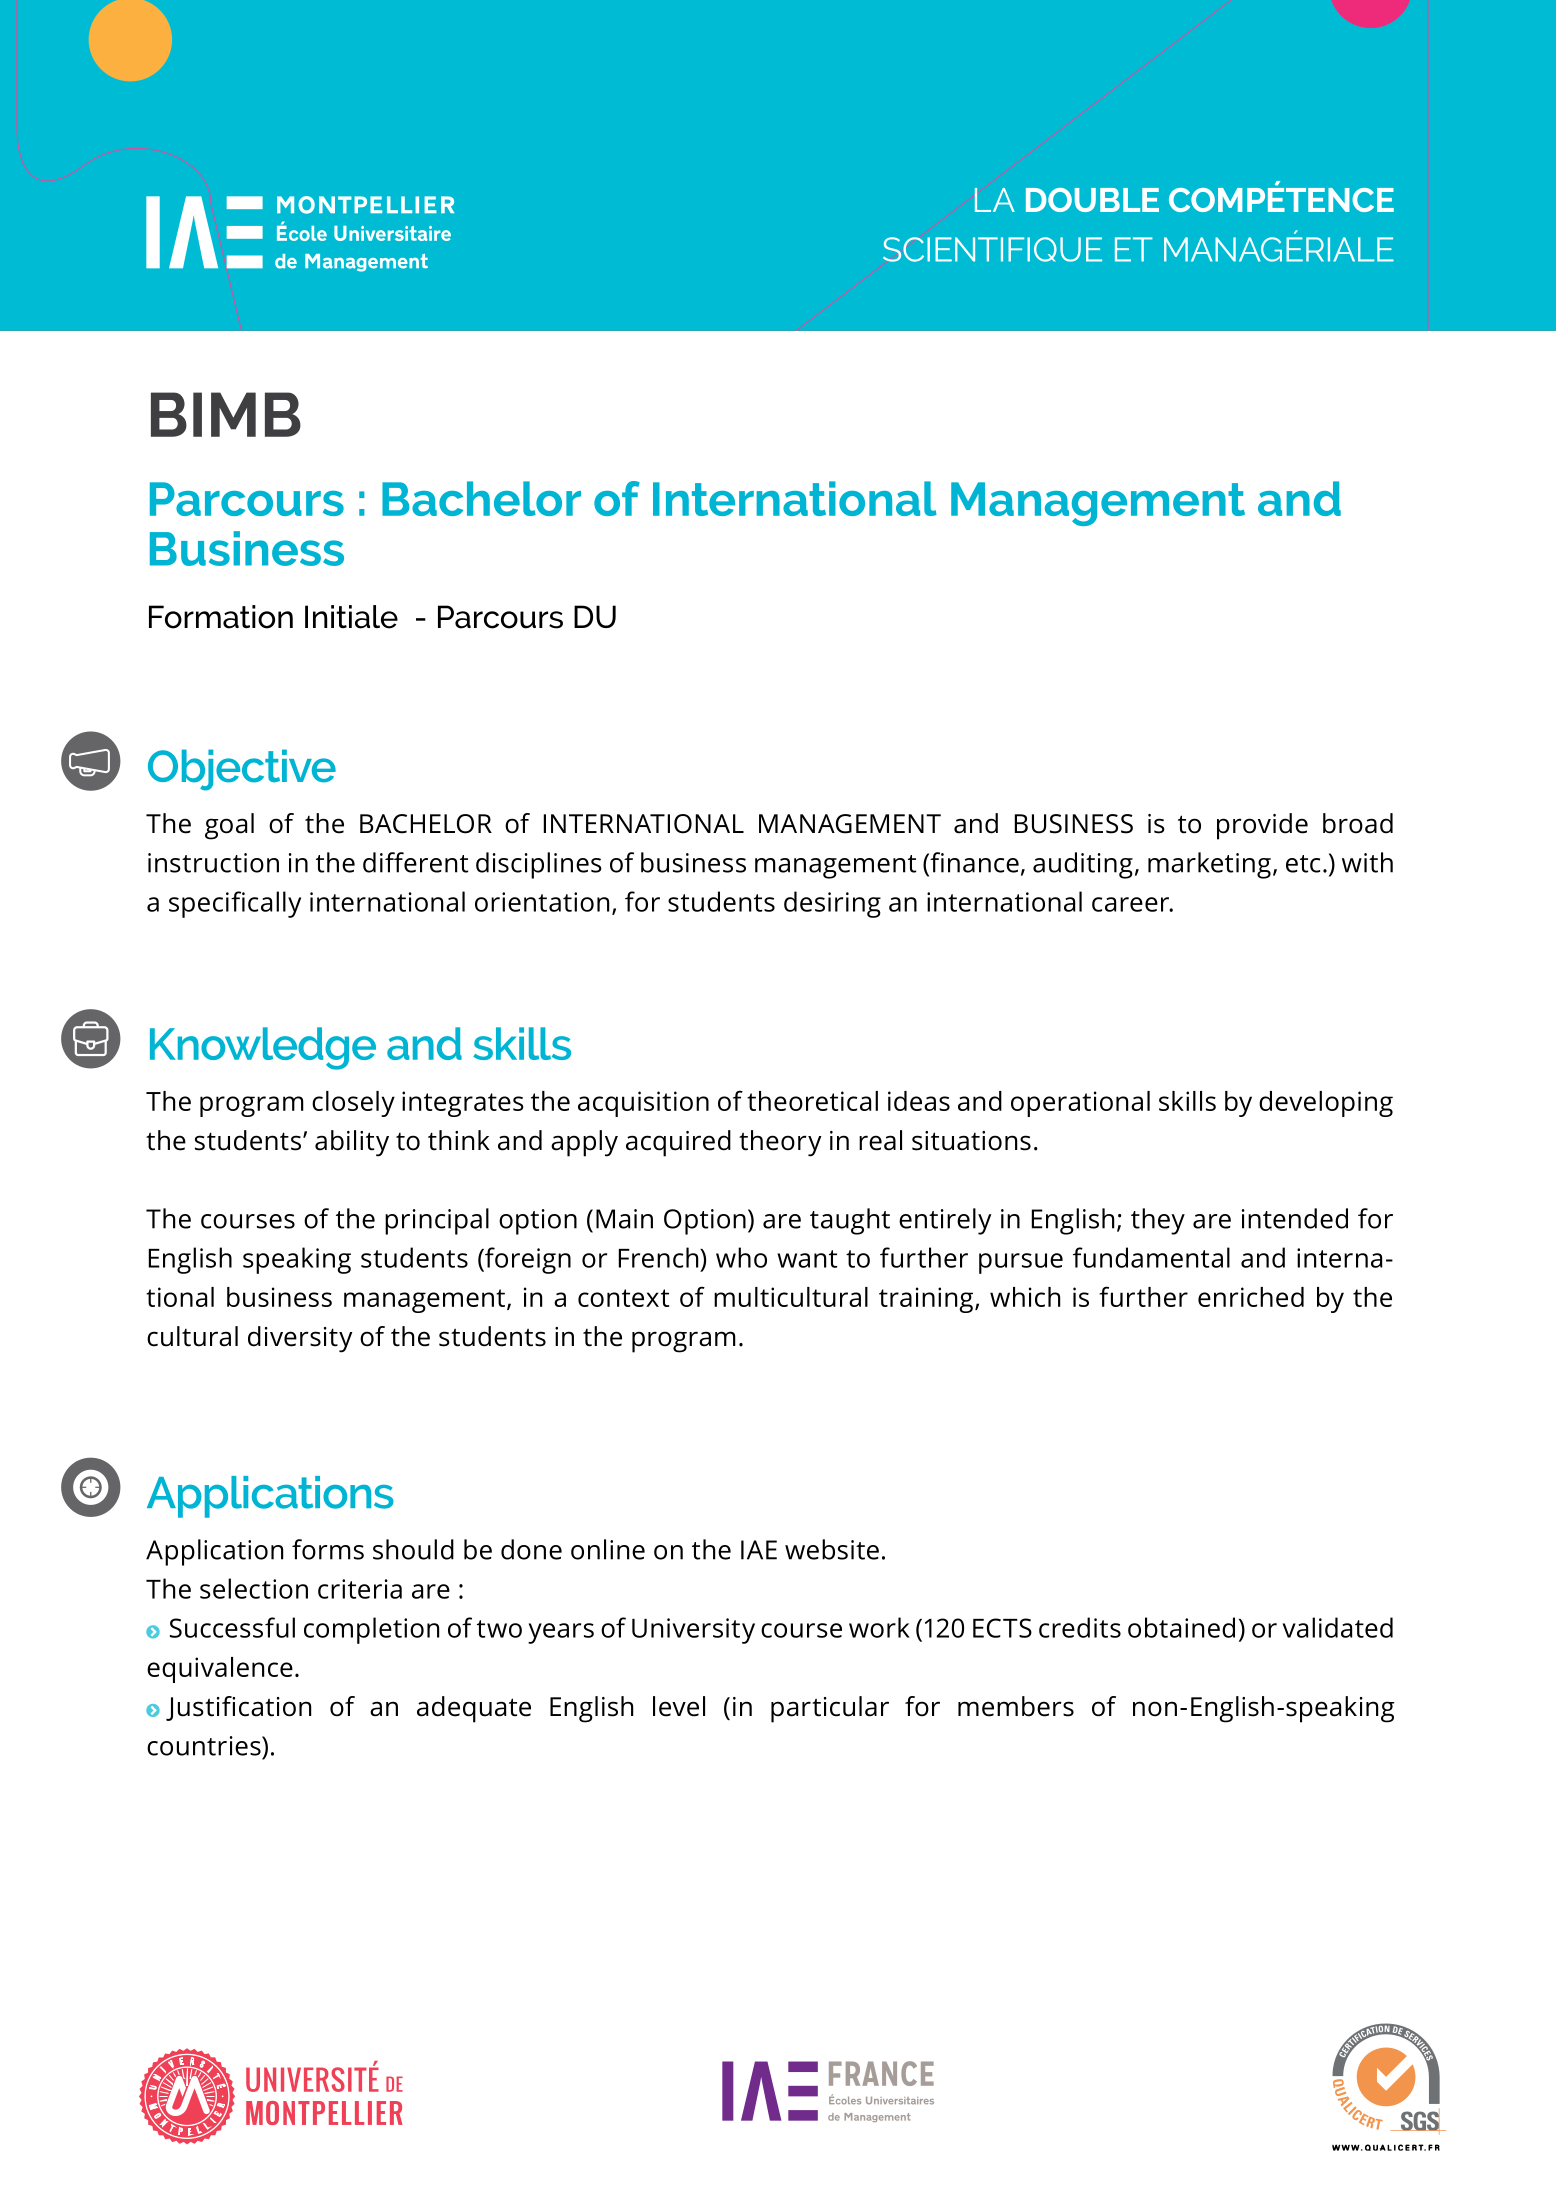 This page has height=2201, width=1556. I want to click on provide, so click(1262, 826).
